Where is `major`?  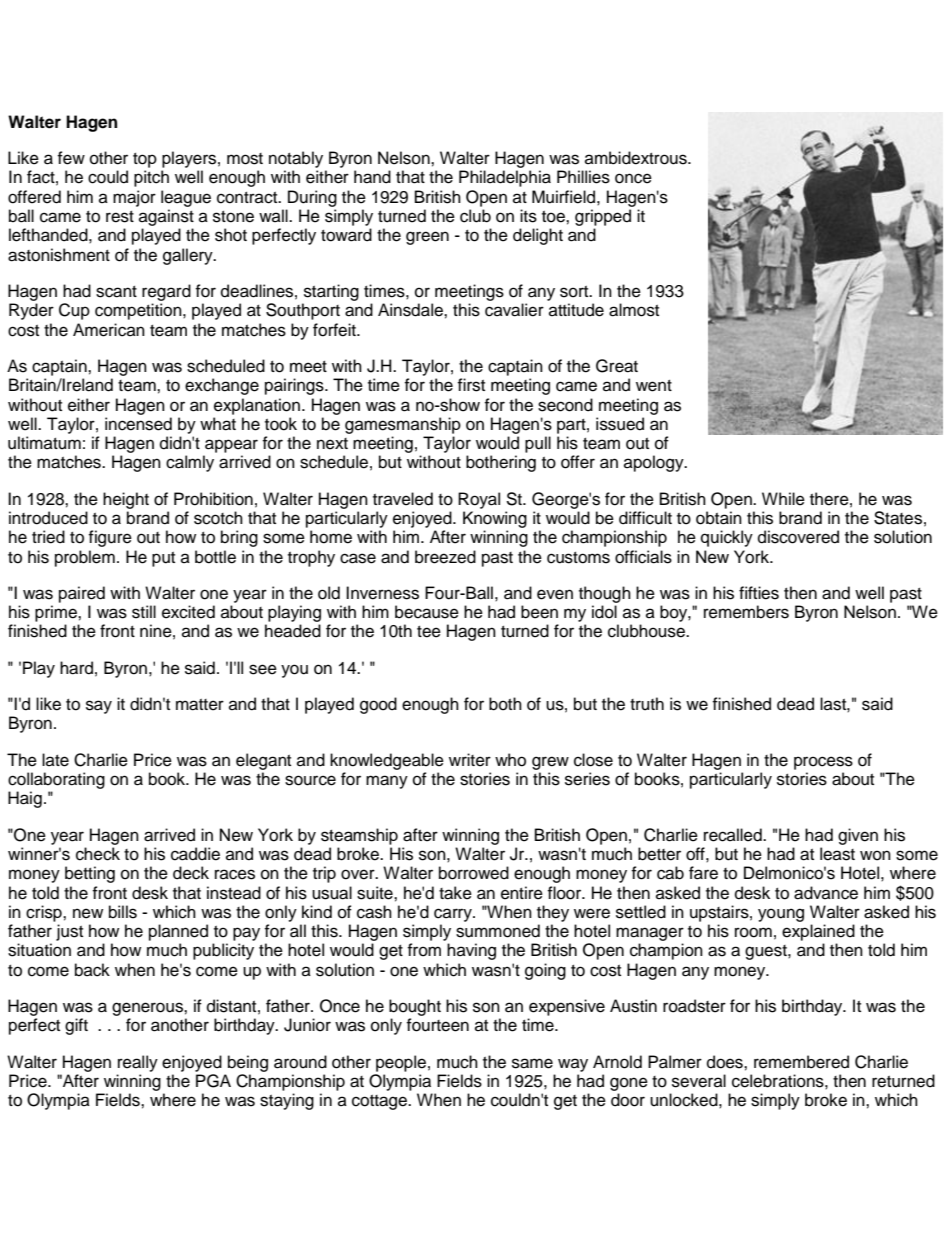
major is located at coordinates (134, 198).
